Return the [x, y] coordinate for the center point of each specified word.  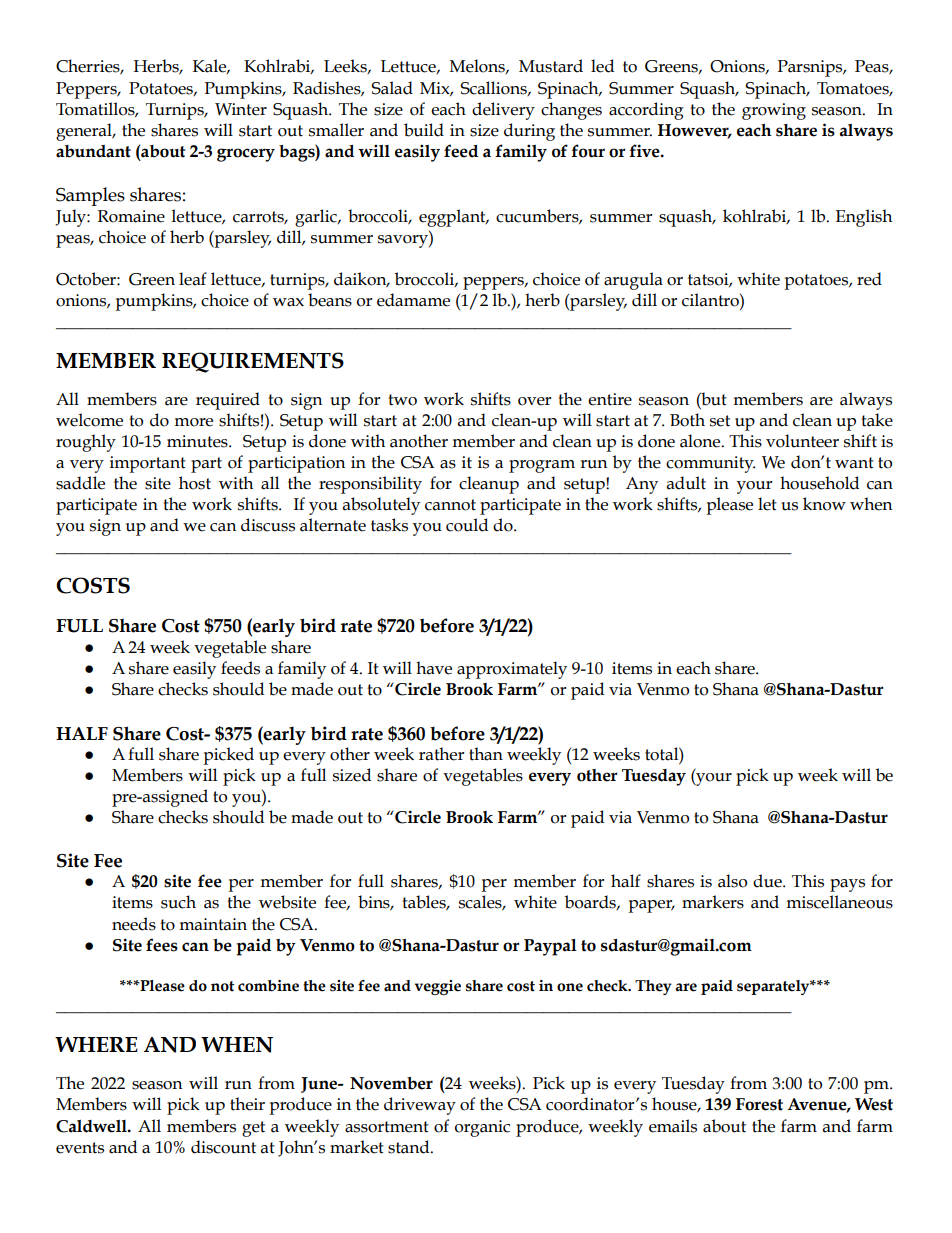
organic [482, 1128]
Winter [241, 109]
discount [223, 1147]
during [529, 132]
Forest [759, 1104]
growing [774, 111]
